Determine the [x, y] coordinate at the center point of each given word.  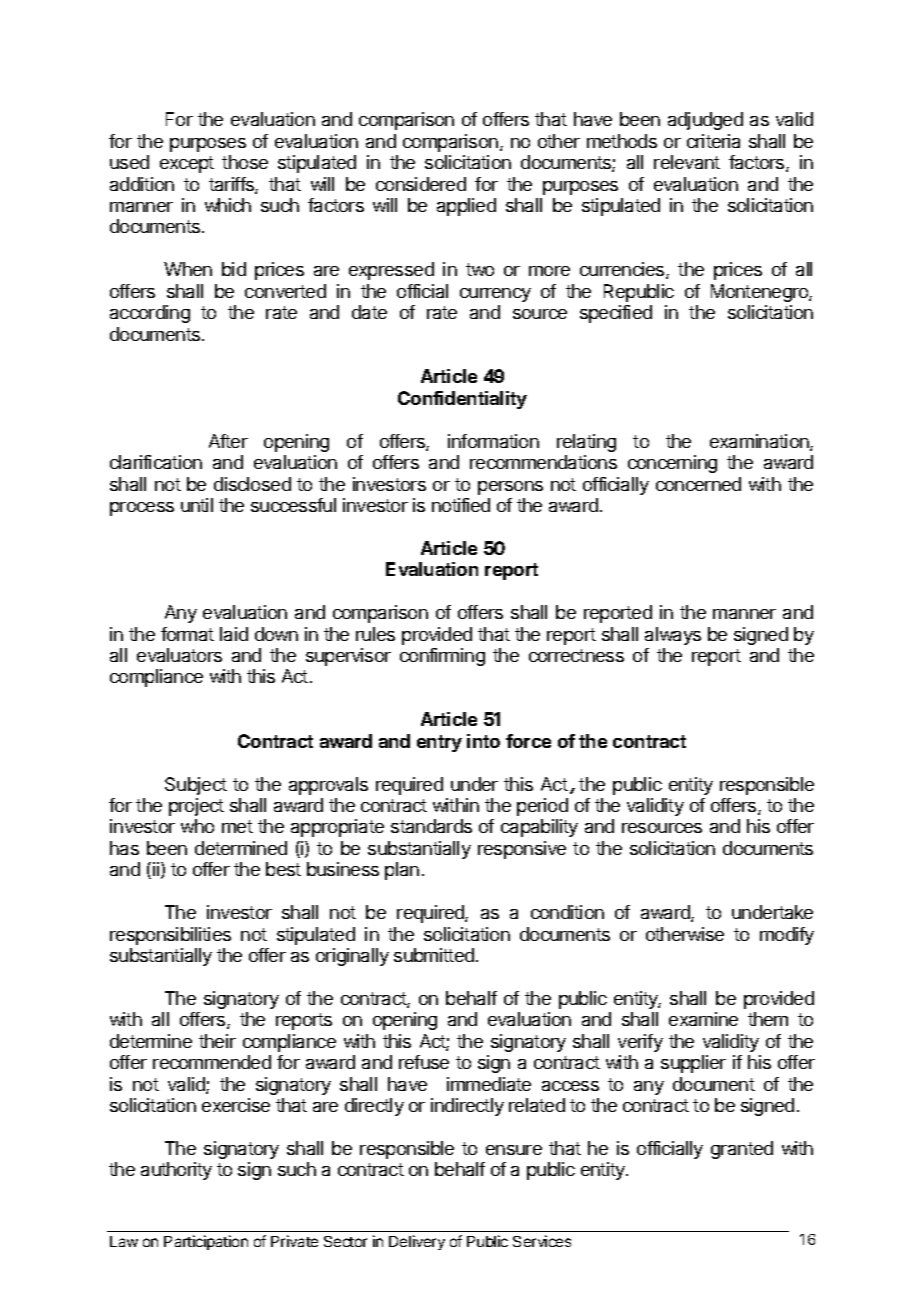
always [673, 636]
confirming [442, 657]
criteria [713, 141]
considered [421, 184]
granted [742, 1150]
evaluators [179, 655]
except [187, 164]
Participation [206, 1242]
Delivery [417, 1242]
